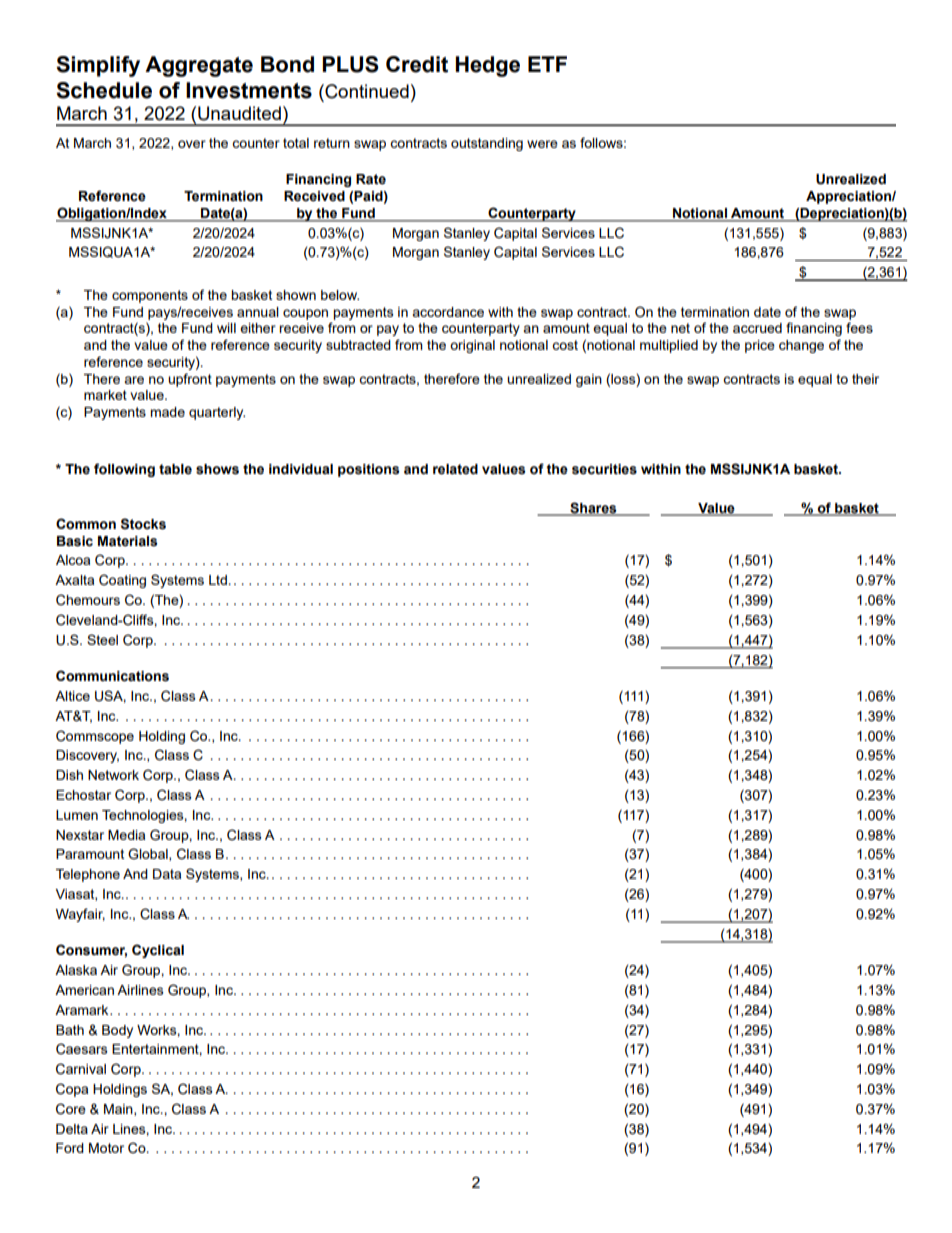  Describe the element at coordinates (604, 469) in the screenshot. I see `securities` at that location.
